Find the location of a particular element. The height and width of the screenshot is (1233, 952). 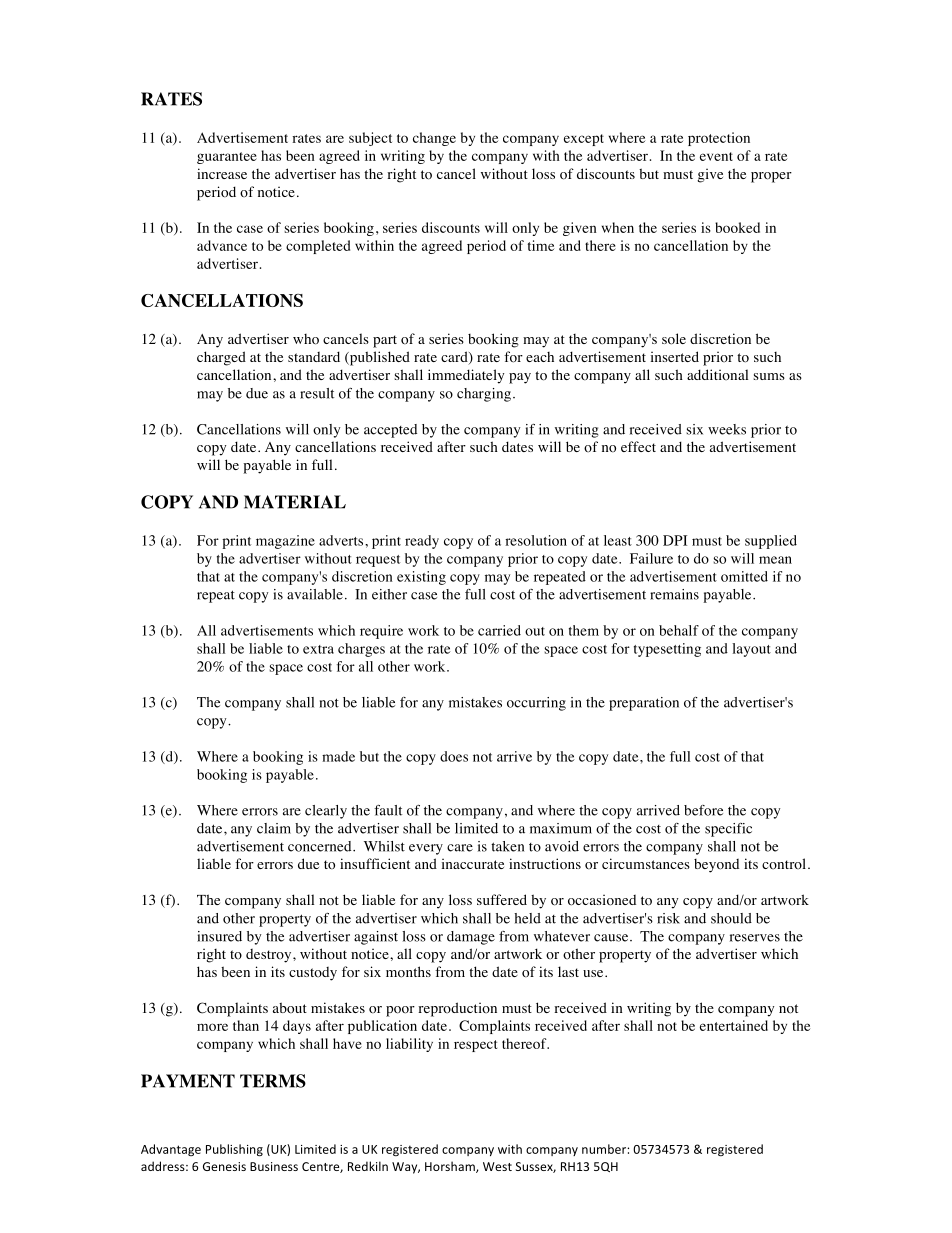

weeks is located at coordinates (727, 429).
